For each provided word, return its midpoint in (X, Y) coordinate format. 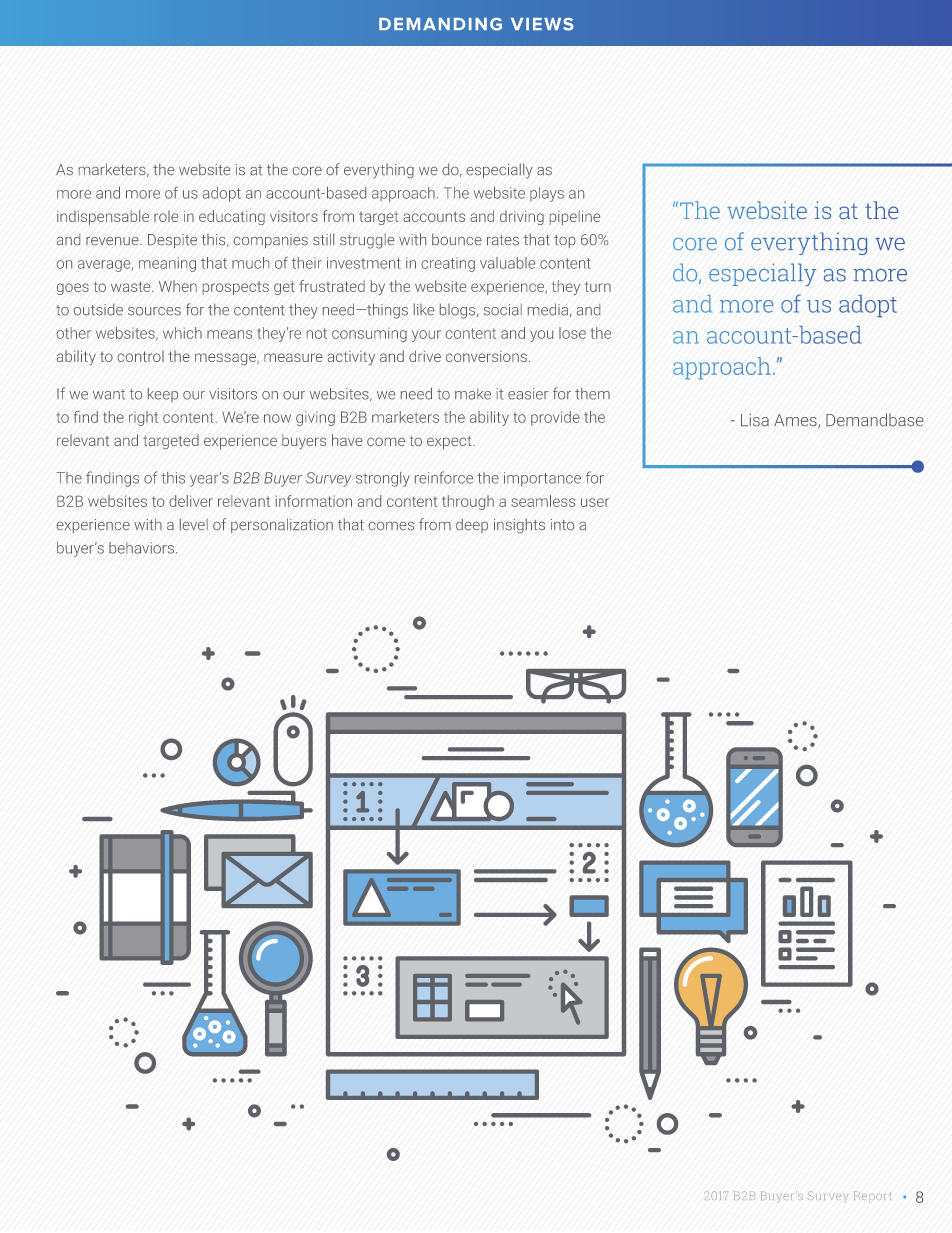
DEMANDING (440, 24)
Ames (796, 421)
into (562, 524)
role (166, 216)
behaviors (141, 548)
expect (450, 442)
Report (872, 1197)
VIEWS (542, 24)
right (143, 418)
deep (472, 525)
